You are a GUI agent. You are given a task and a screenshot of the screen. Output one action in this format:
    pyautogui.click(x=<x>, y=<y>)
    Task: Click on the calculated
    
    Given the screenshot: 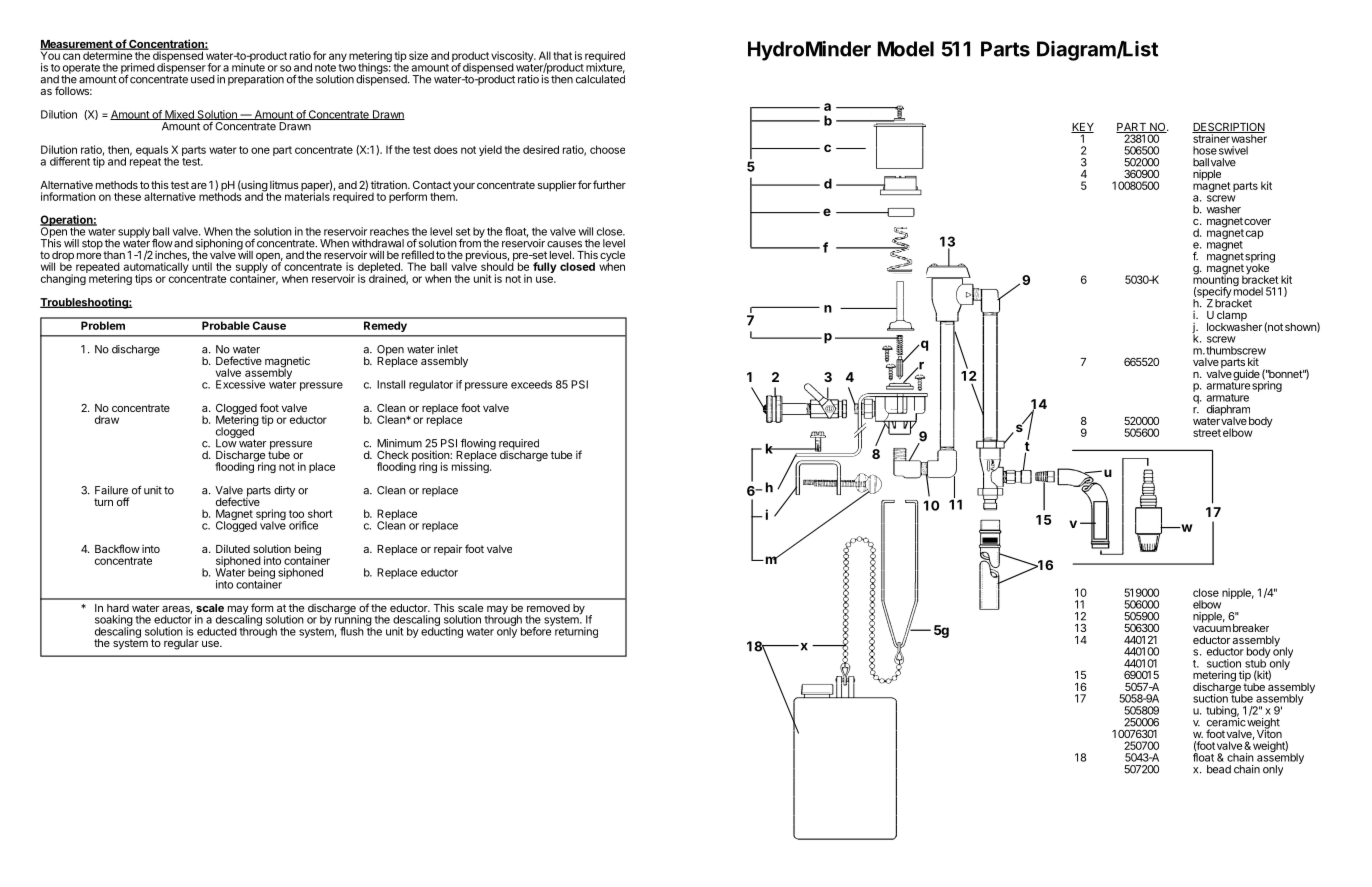 What is the action you would take?
    pyautogui.click(x=600, y=78)
